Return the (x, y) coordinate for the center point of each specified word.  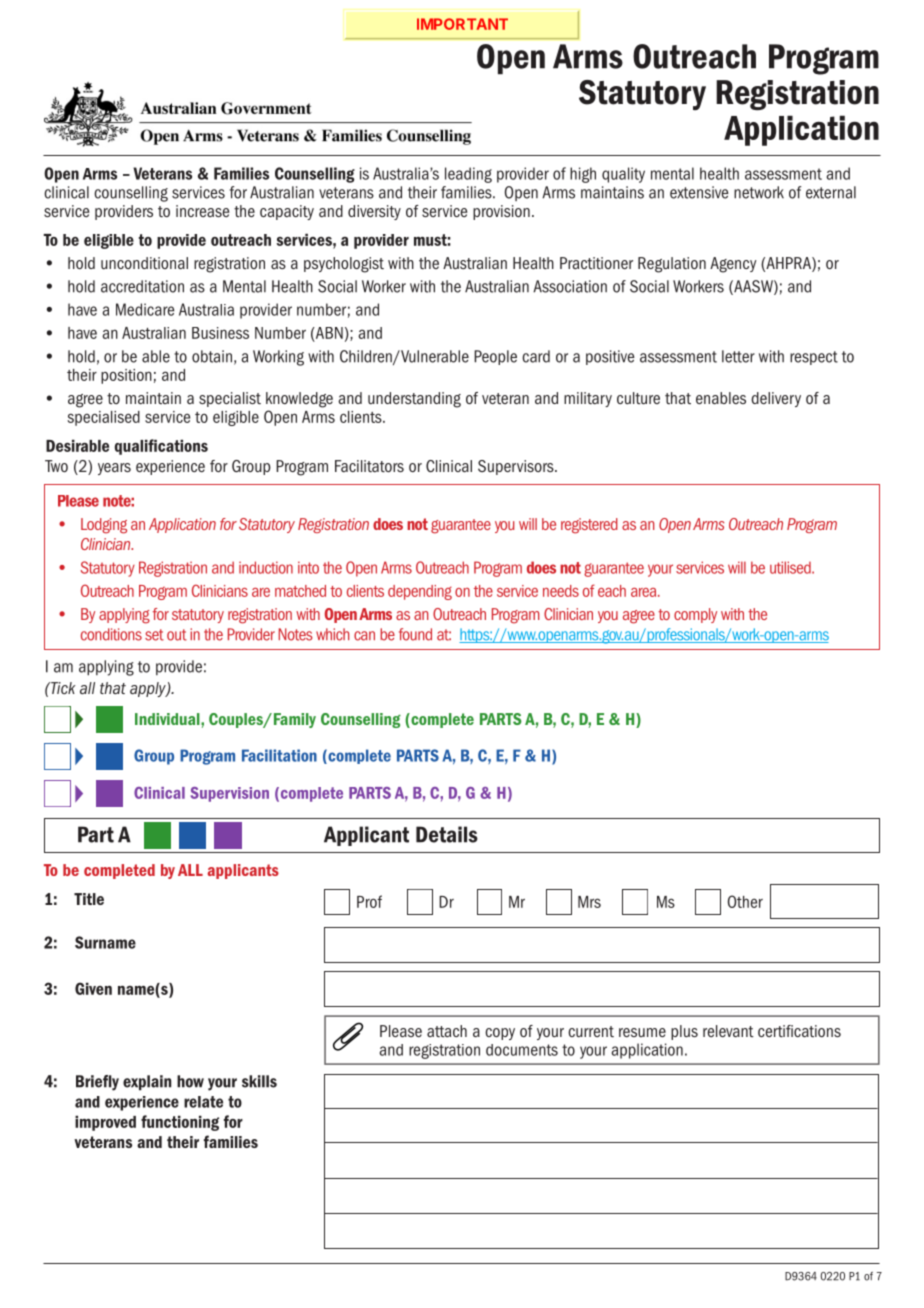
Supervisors (517, 467)
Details (447, 834)
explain (147, 1083)
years (114, 469)
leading (468, 175)
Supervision (229, 794)
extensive (699, 192)
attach (447, 1031)
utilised (791, 567)
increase (202, 211)
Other (745, 901)
